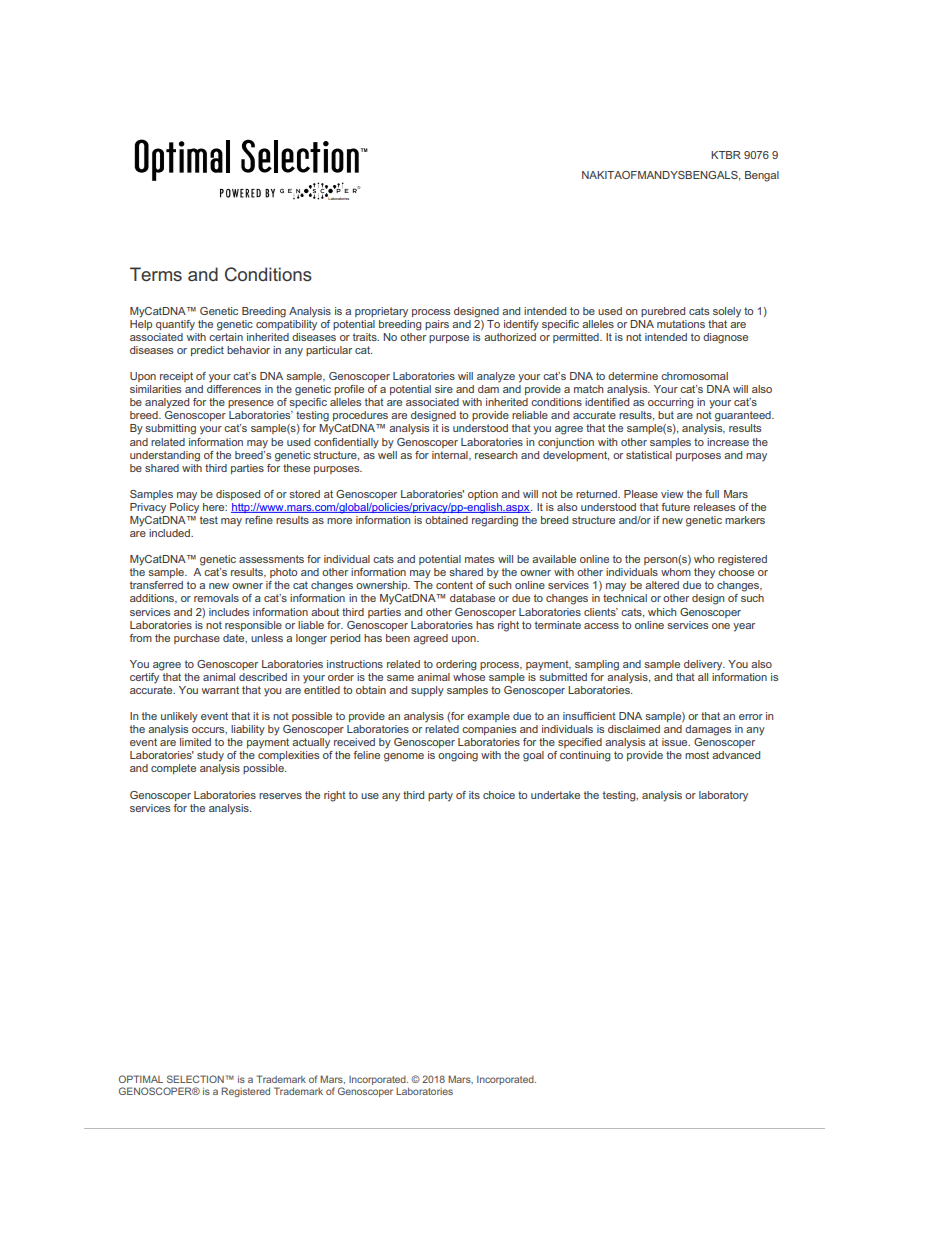 The width and height of the document is (952, 1233). Describe the element at coordinates (723, 796) in the document. I see `laboratory` at that location.
